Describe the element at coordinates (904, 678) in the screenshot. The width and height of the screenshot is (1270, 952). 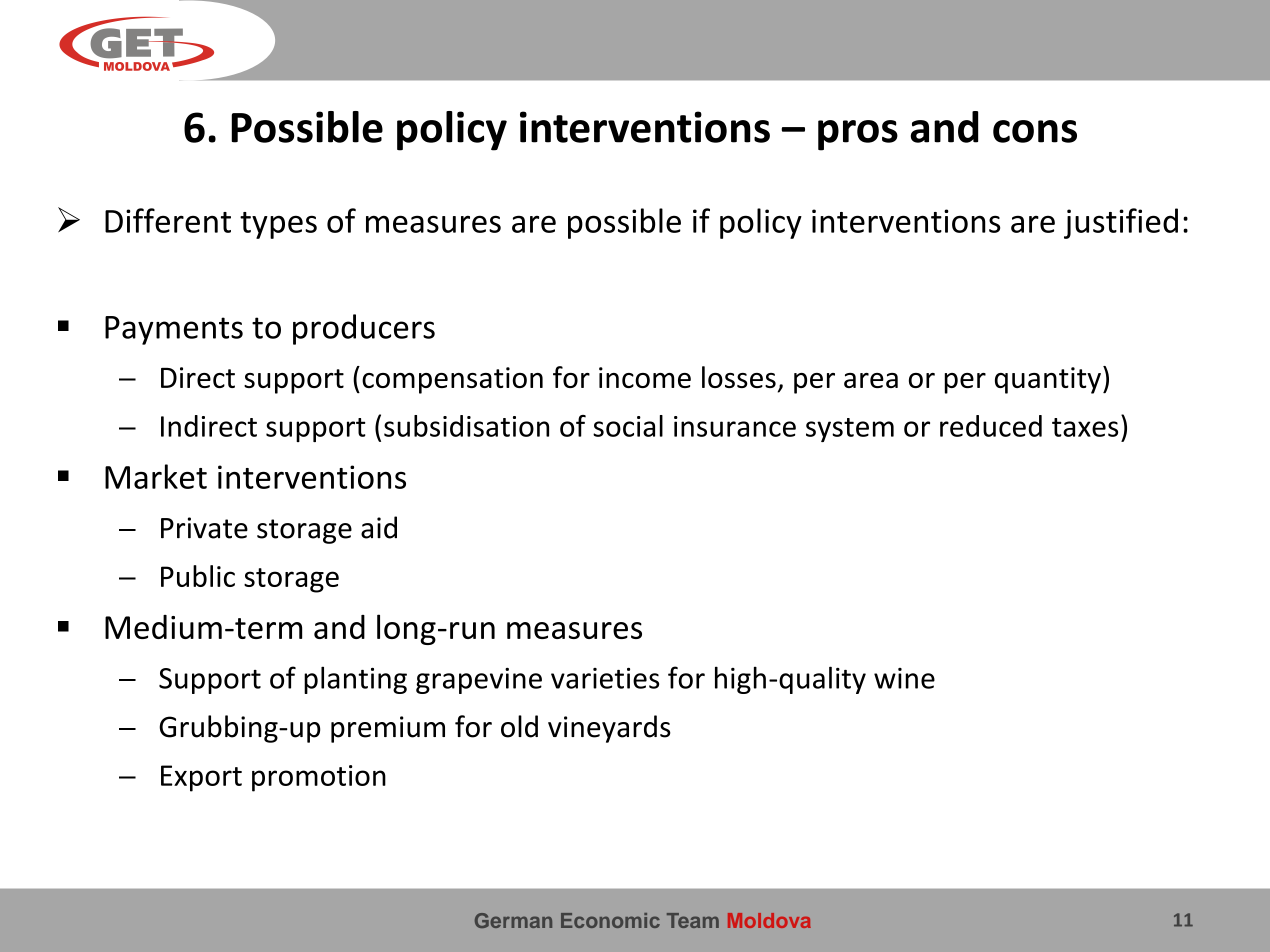
I see `wine` at that location.
